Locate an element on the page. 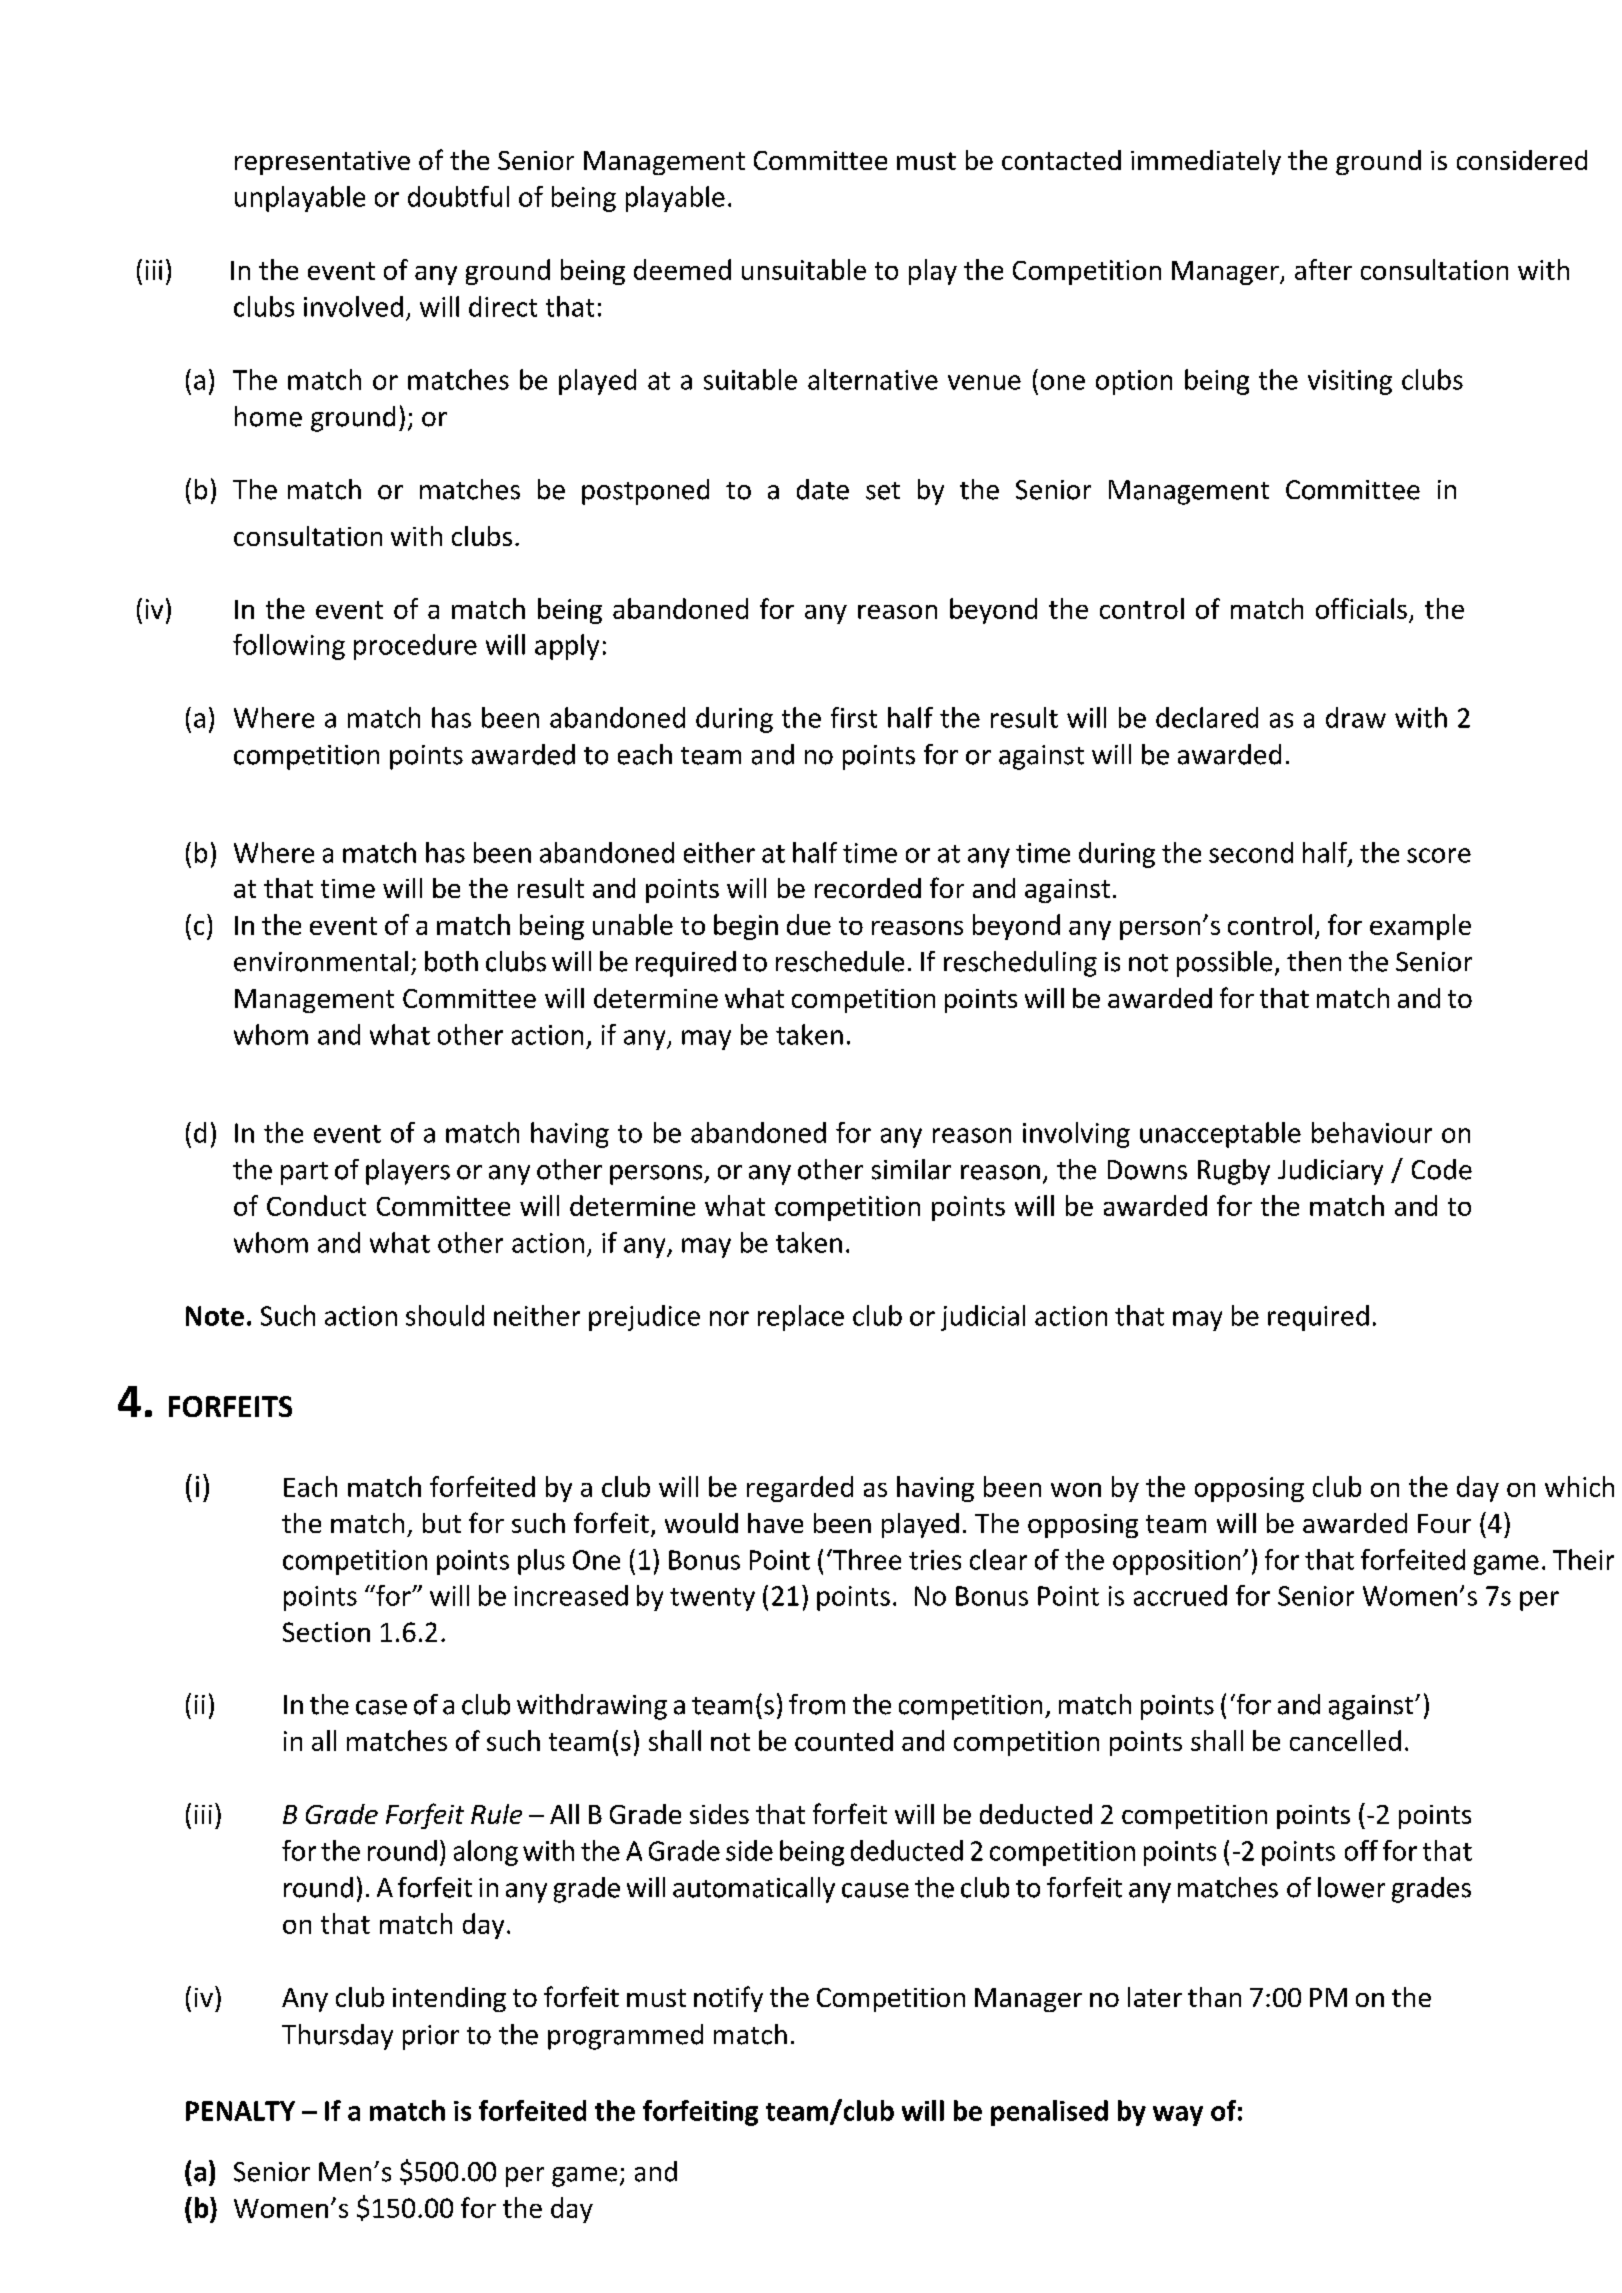 The height and width of the document is (2293, 1622). contacted is located at coordinates (1061, 160).
